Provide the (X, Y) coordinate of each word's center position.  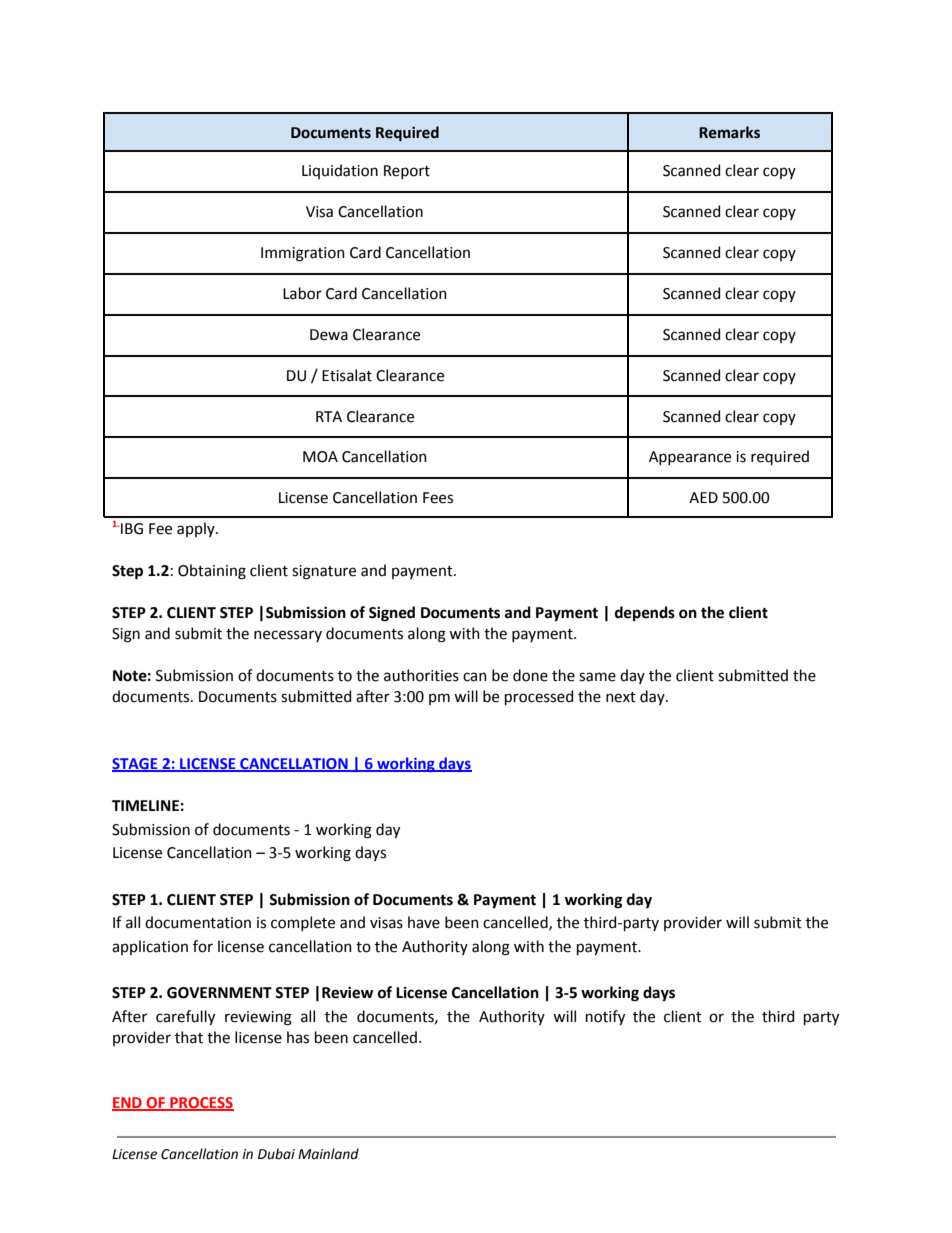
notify (605, 1017)
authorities (421, 675)
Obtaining (212, 572)
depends (645, 613)
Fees (438, 498)
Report (407, 172)
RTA (329, 416)
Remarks (729, 132)
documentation (198, 922)
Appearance (690, 458)
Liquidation (340, 171)
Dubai (276, 1154)
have (424, 922)
